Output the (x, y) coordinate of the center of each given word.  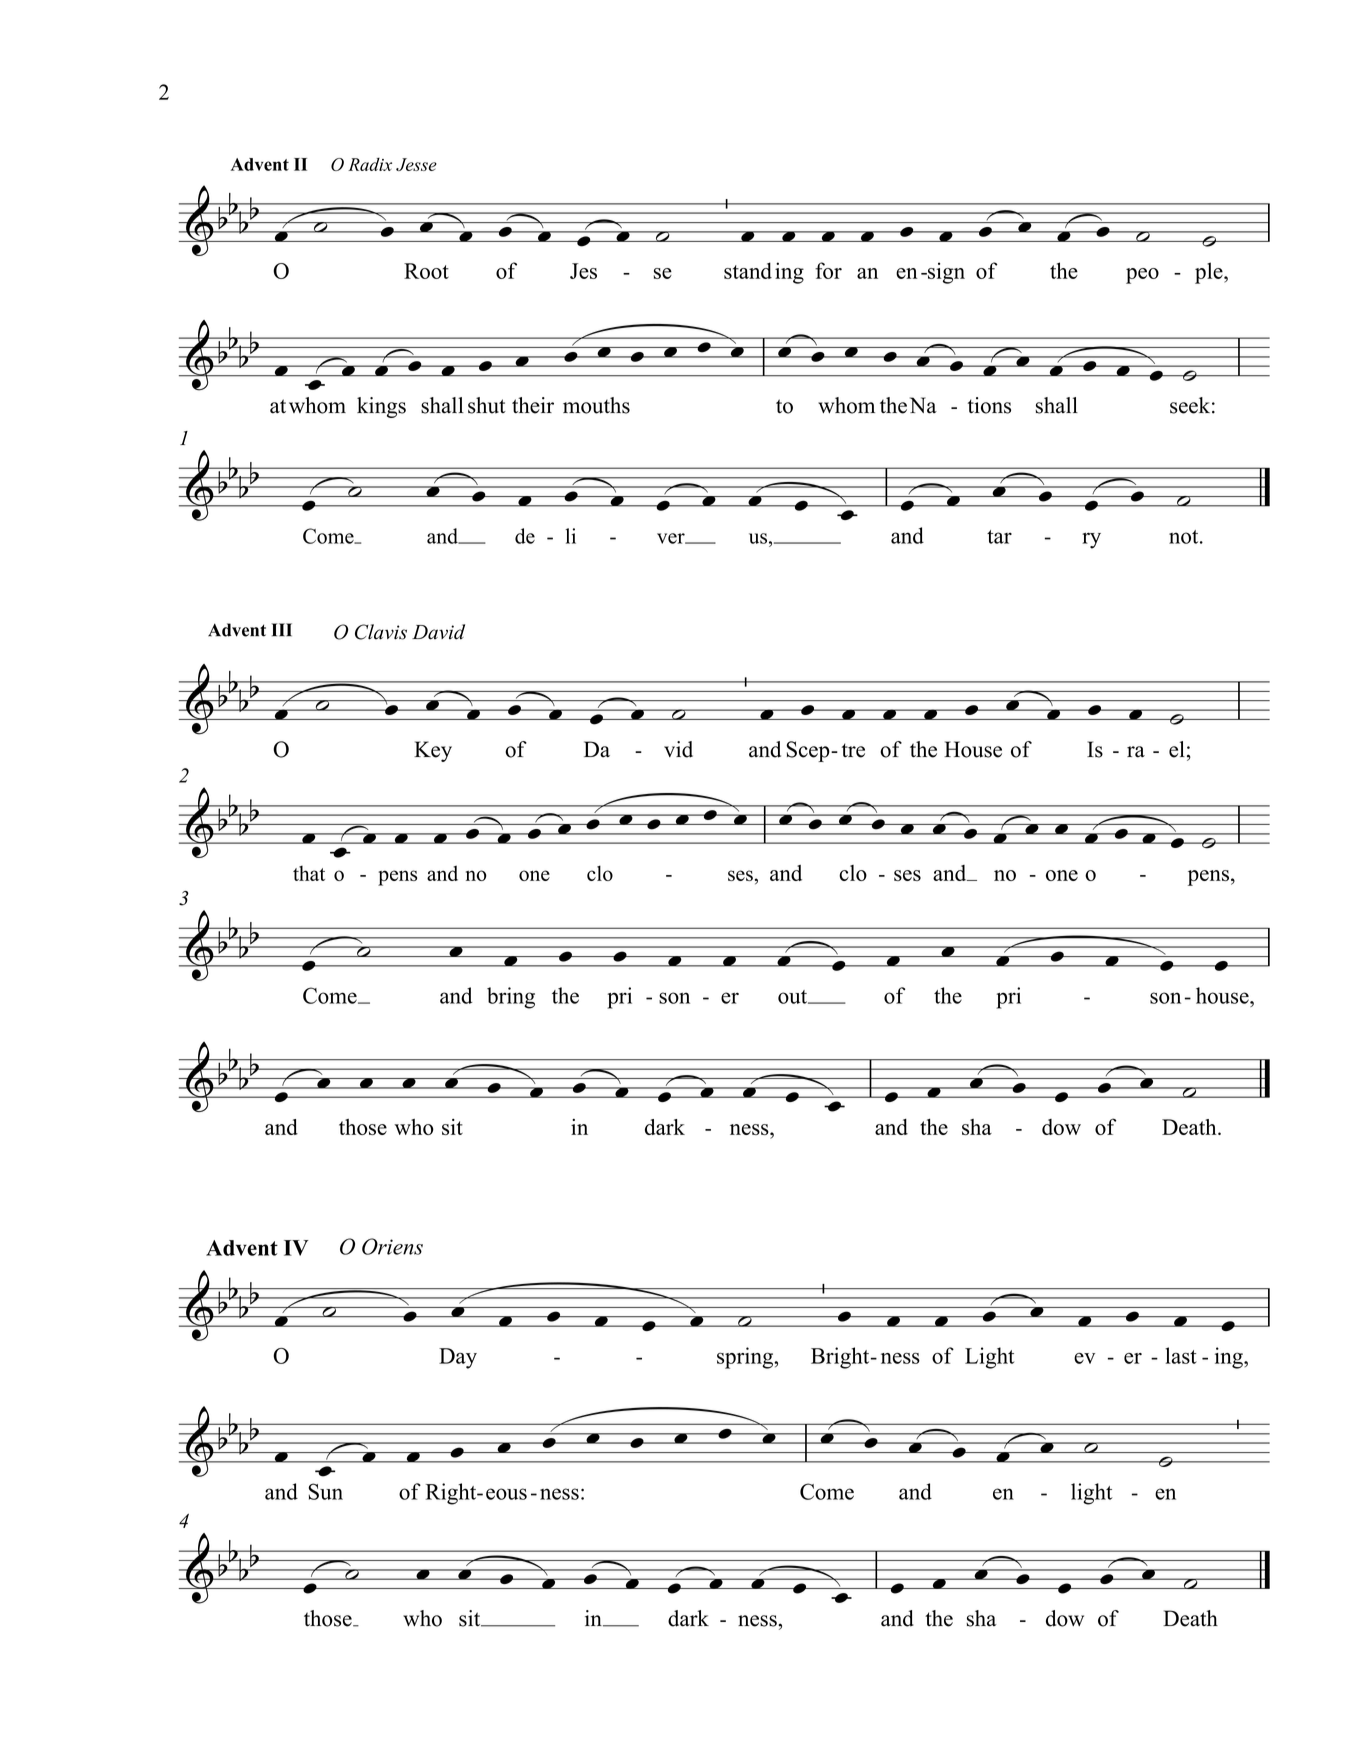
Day (458, 1358)
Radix (370, 164)
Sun (326, 1491)
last (1181, 1355)
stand (748, 270)
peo (1142, 276)
